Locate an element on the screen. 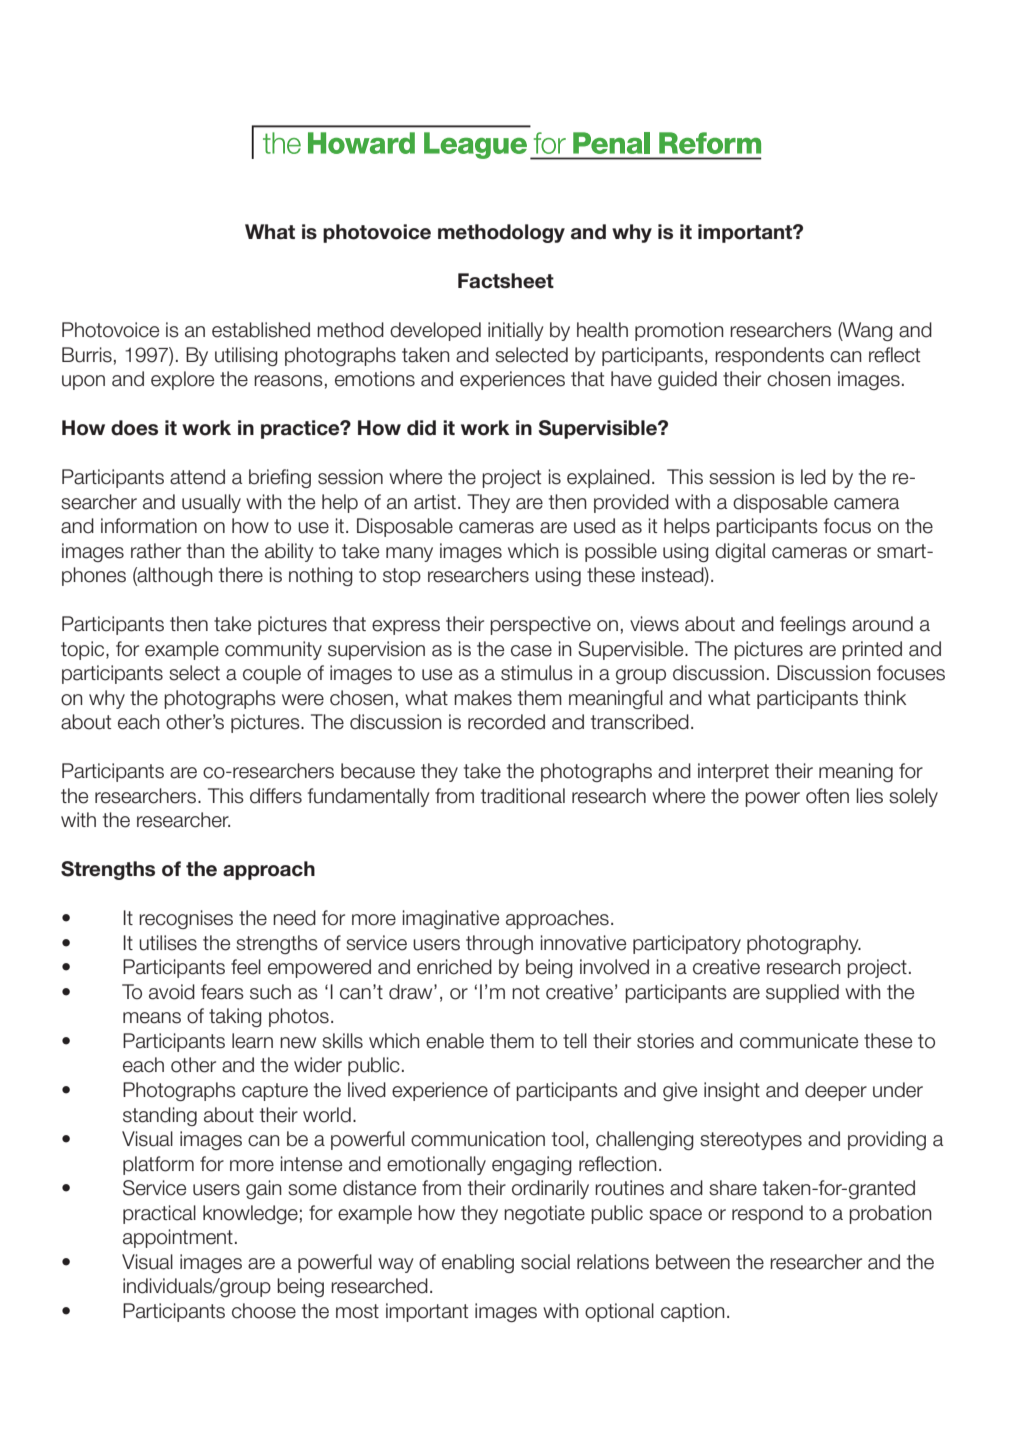 The image size is (1013, 1433). enable is located at coordinates (455, 1041).
